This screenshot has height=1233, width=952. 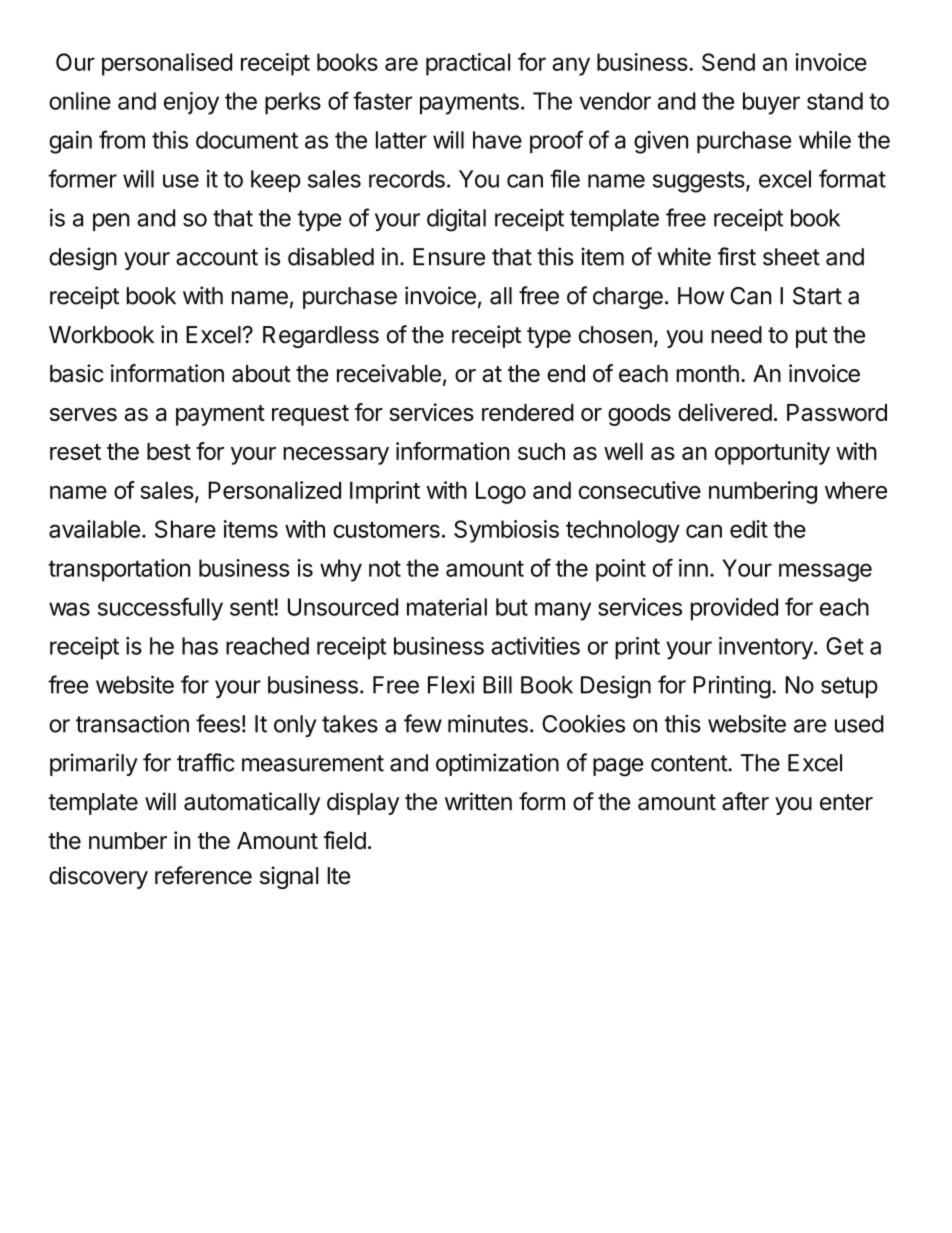 What do you see at coordinates (771, 103) in the screenshot?
I see `buyer` at bounding box center [771, 103].
